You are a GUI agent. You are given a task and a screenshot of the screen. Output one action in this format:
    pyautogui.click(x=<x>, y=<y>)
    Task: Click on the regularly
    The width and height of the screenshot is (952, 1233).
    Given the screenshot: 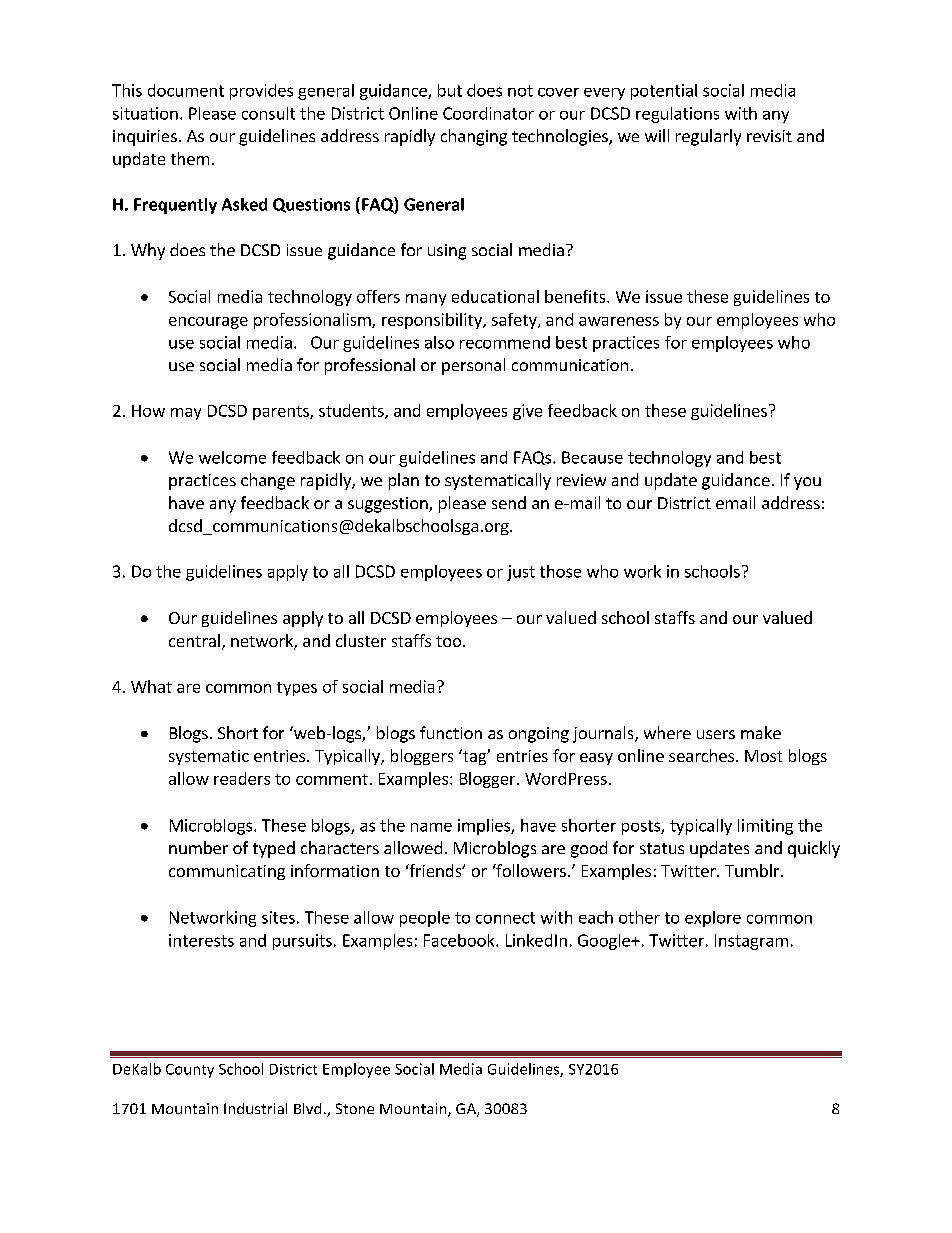 What is the action you would take?
    pyautogui.click(x=708, y=137)
